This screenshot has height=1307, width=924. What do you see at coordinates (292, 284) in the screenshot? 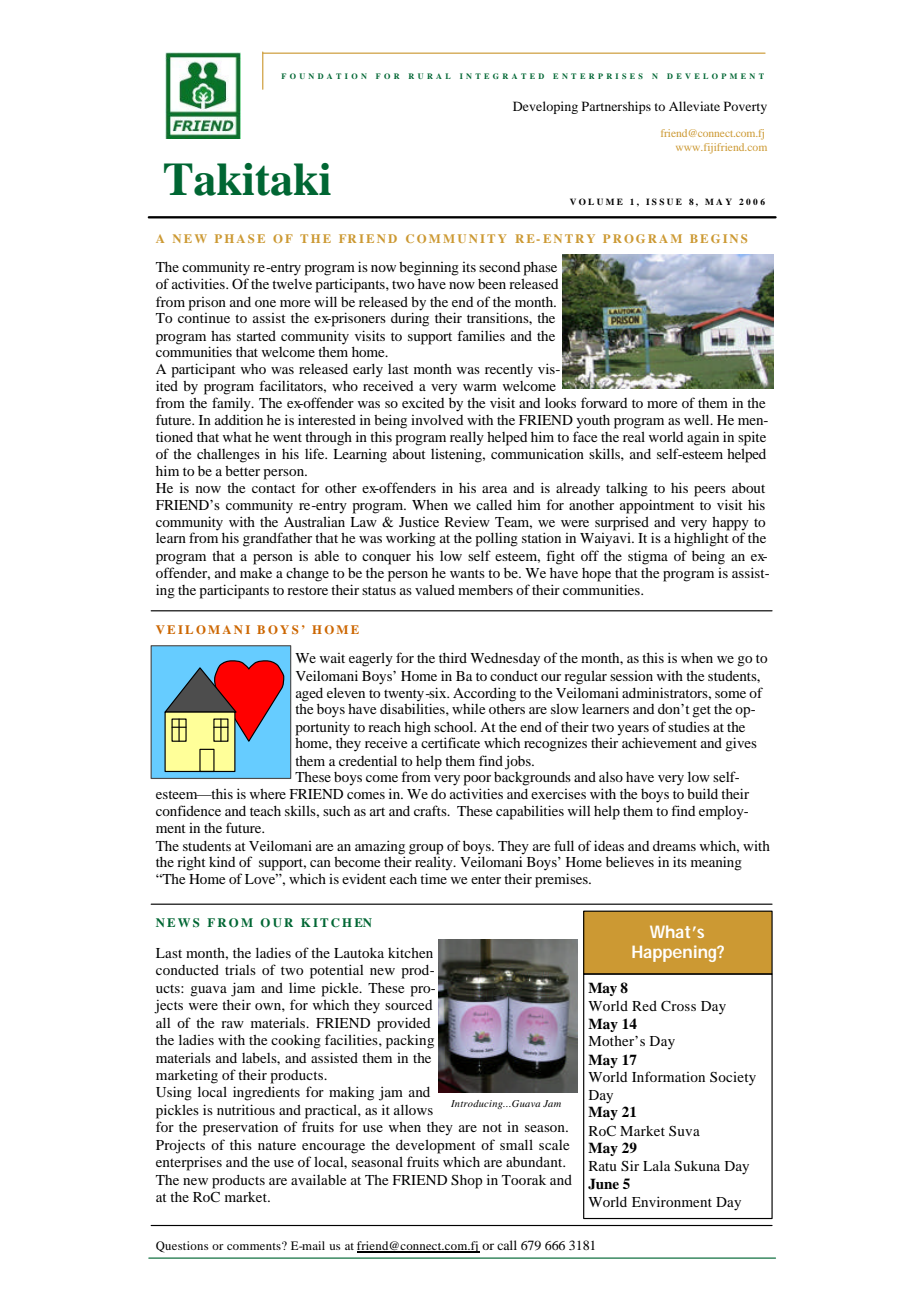
I see `twelve` at bounding box center [292, 284].
